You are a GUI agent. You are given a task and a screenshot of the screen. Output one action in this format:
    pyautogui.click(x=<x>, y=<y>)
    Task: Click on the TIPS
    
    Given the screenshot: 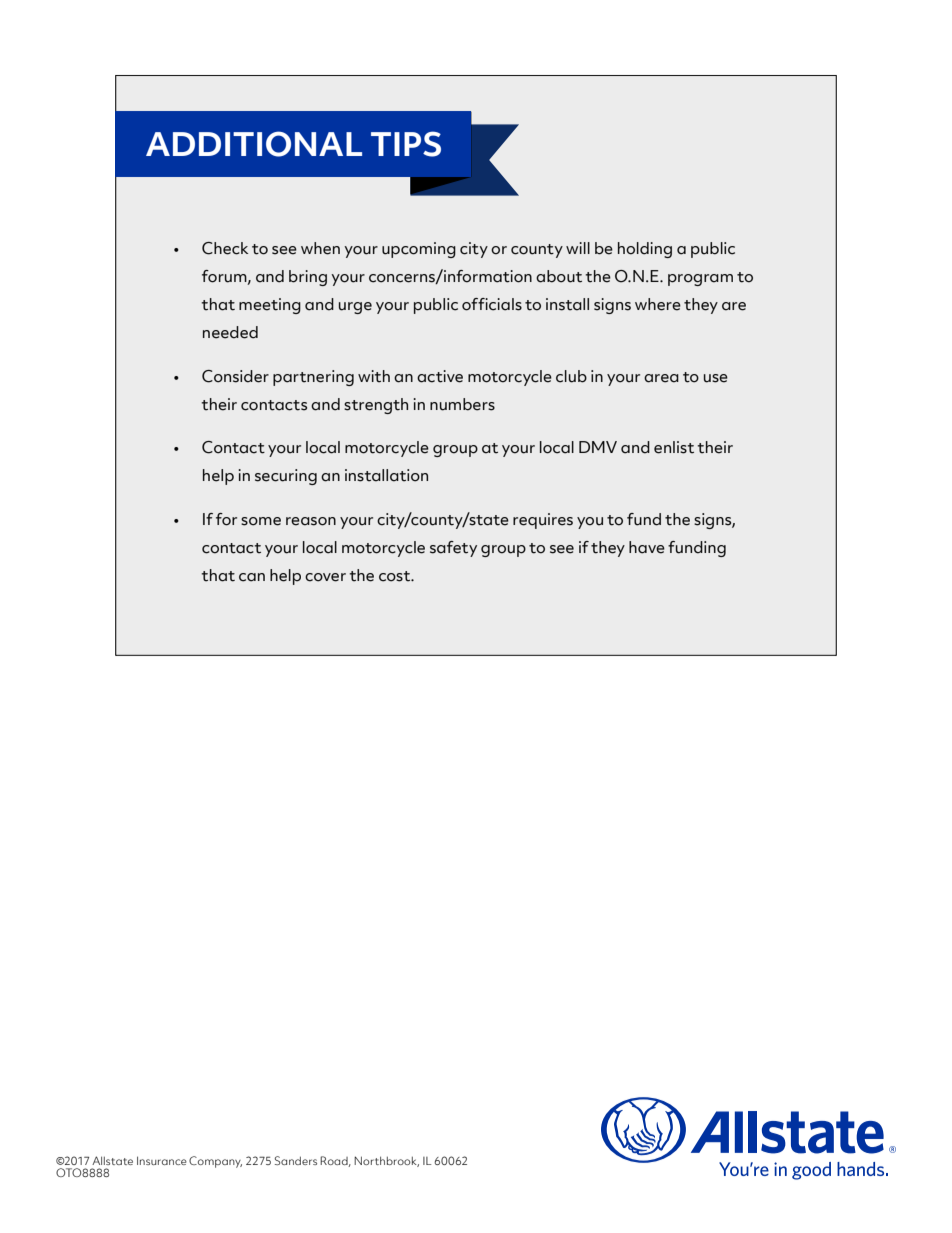 What is the action you would take?
    pyautogui.click(x=406, y=144)
